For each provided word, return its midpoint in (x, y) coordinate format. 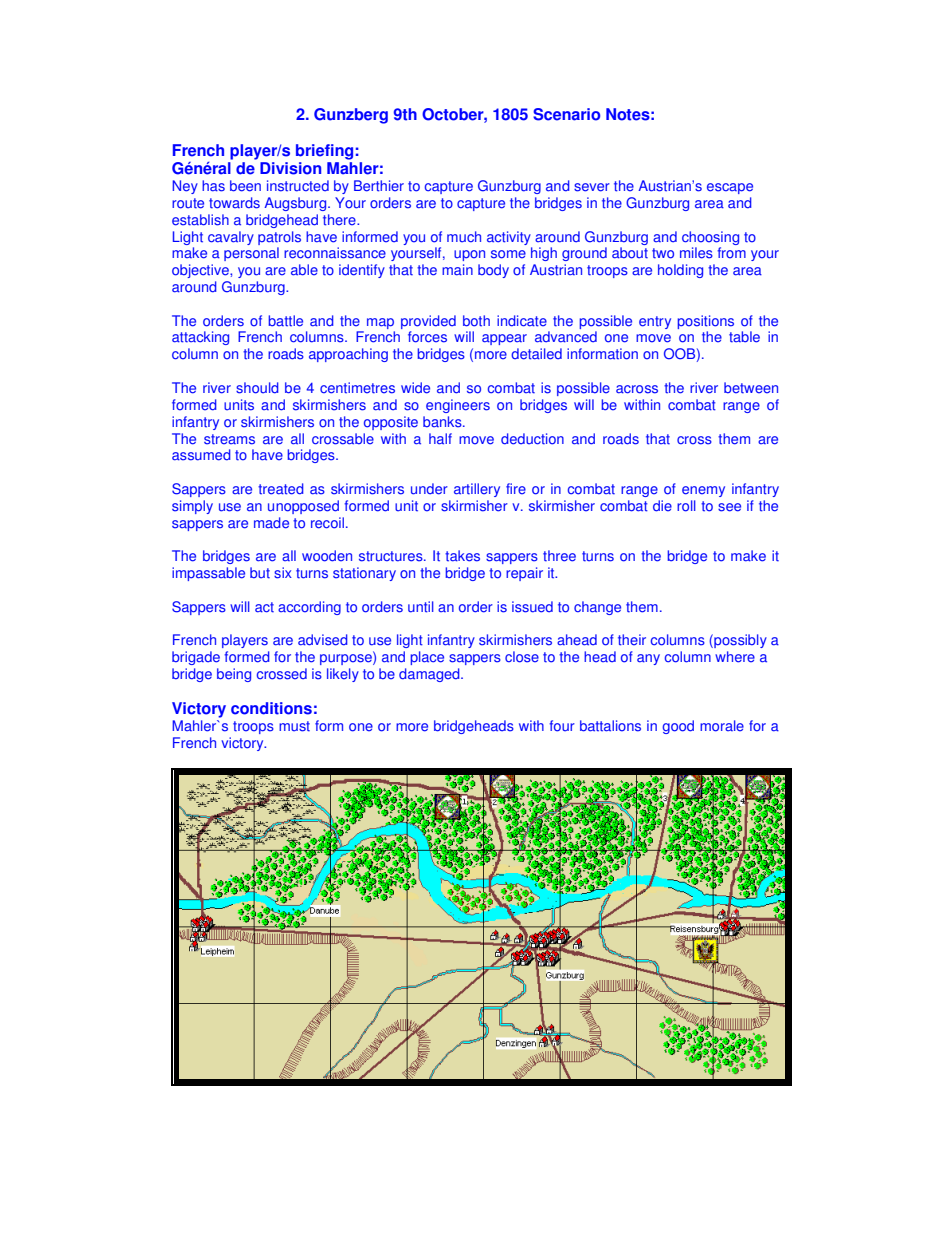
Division (290, 168)
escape (730, 188)
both (476, 321)
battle (285, 321)
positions (705, 322)
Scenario (566, 114)
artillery (477, 490)
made (271, 523)
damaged (430, 675)
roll (686, 506)
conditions (271, 708)
